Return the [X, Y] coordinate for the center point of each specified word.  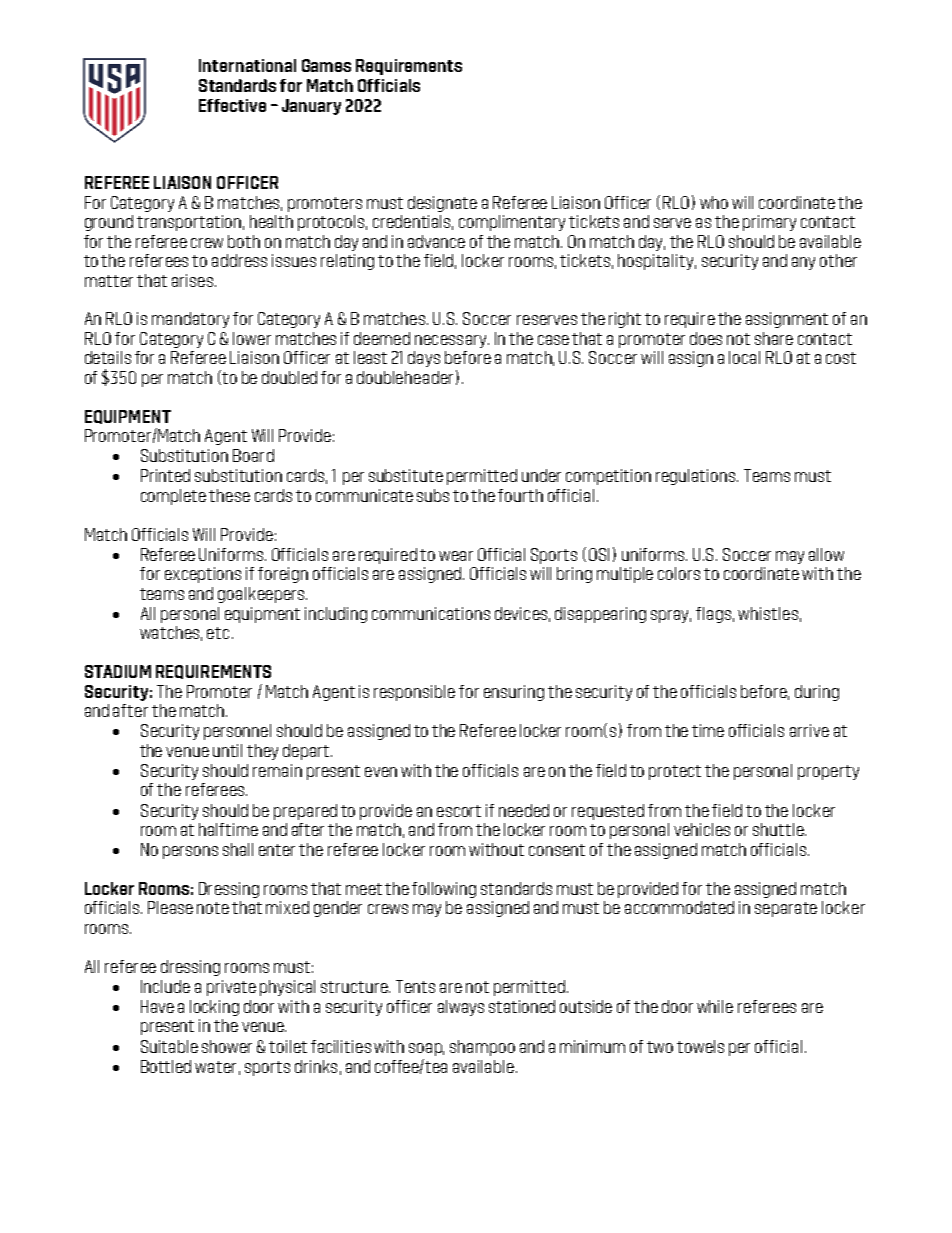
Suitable [169, 1046]
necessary [452, 341]
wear [456, 556]
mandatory [190, 320]
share [774, 338]
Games [326, 65]
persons [190, 852]
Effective [232, 105]
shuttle [779, 829]
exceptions [203, 575]
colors [679, 573]
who [714, 202]
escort [459, 811]
